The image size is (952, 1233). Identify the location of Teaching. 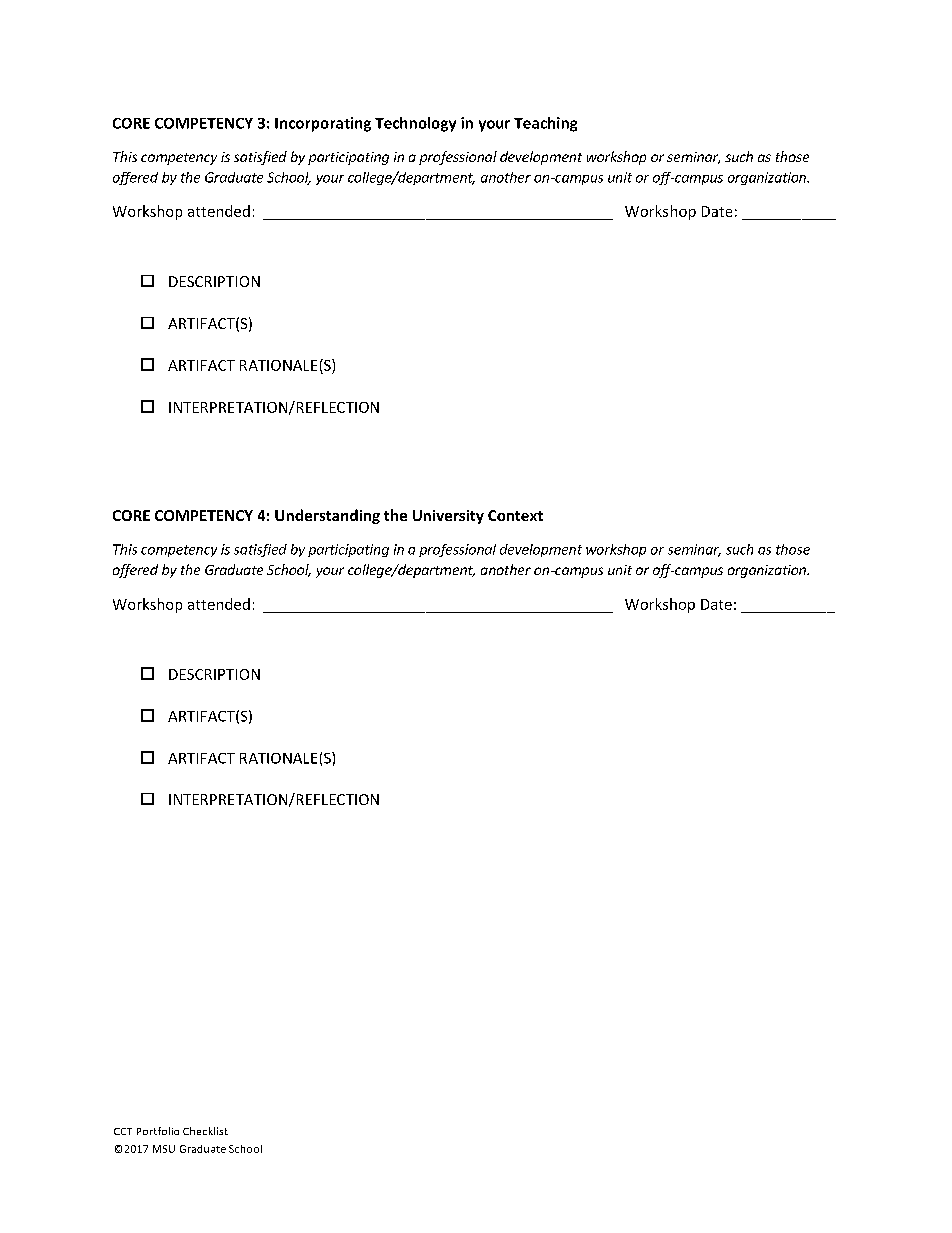
(545, 124).
